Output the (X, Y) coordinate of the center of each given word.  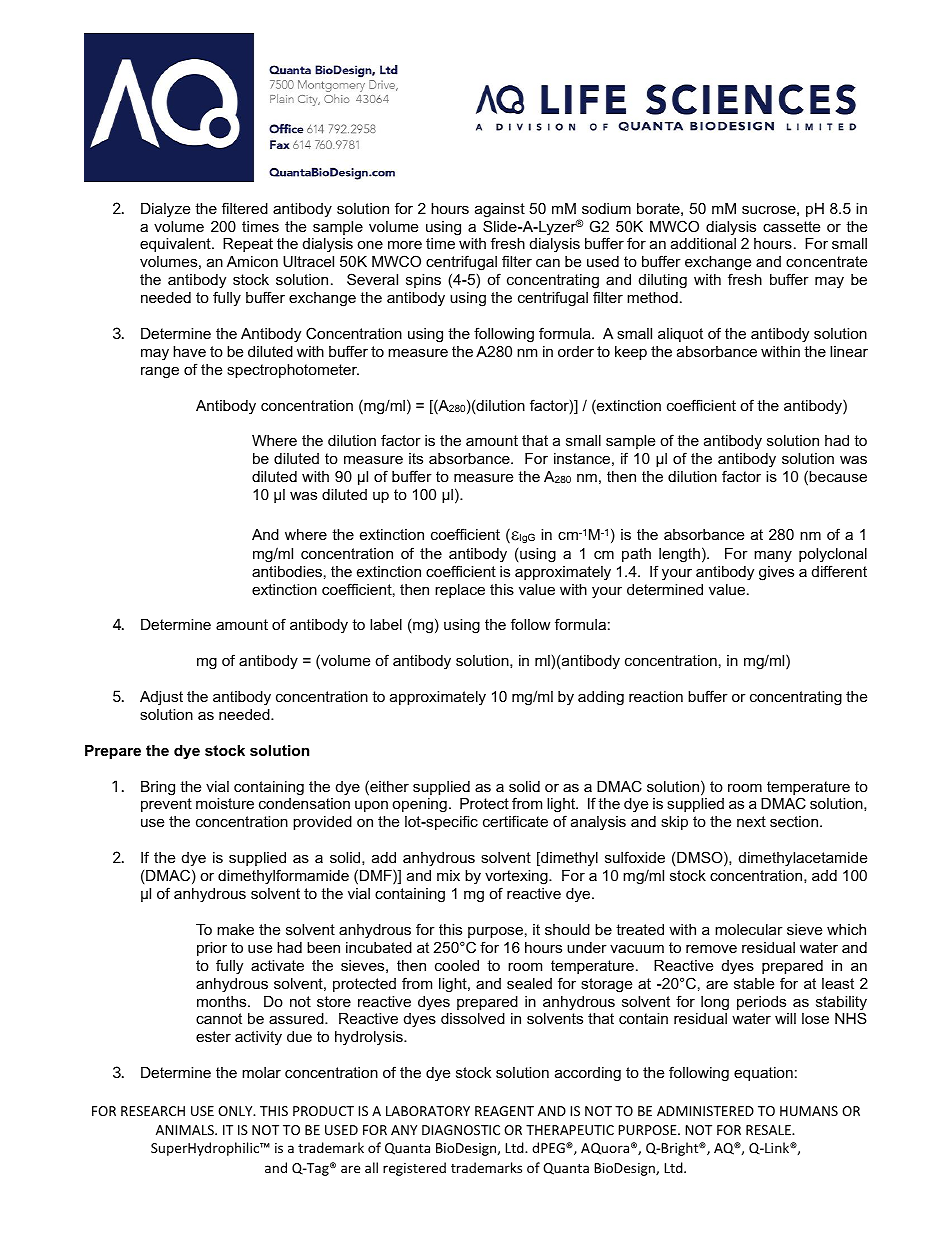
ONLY (236, 1111)
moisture (225, 803)
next (751, 821)
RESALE (769, 1130)
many (773, 556)
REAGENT (504, 1111)
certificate (515, 821)
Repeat (248, 245)
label (386, 624)
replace (460, 591)
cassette (791, 226)
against (500, 210)
